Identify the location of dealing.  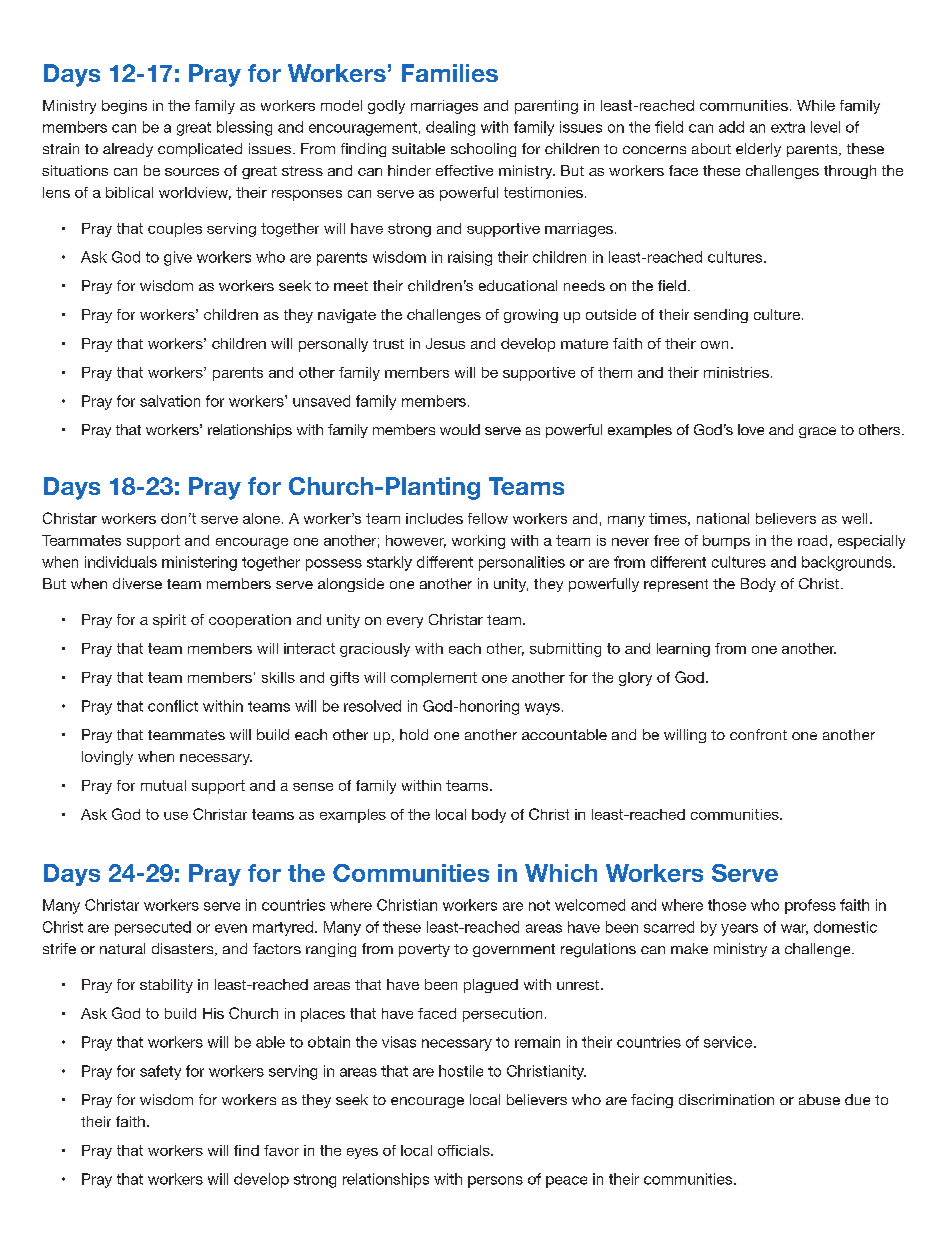
(450, 128).
